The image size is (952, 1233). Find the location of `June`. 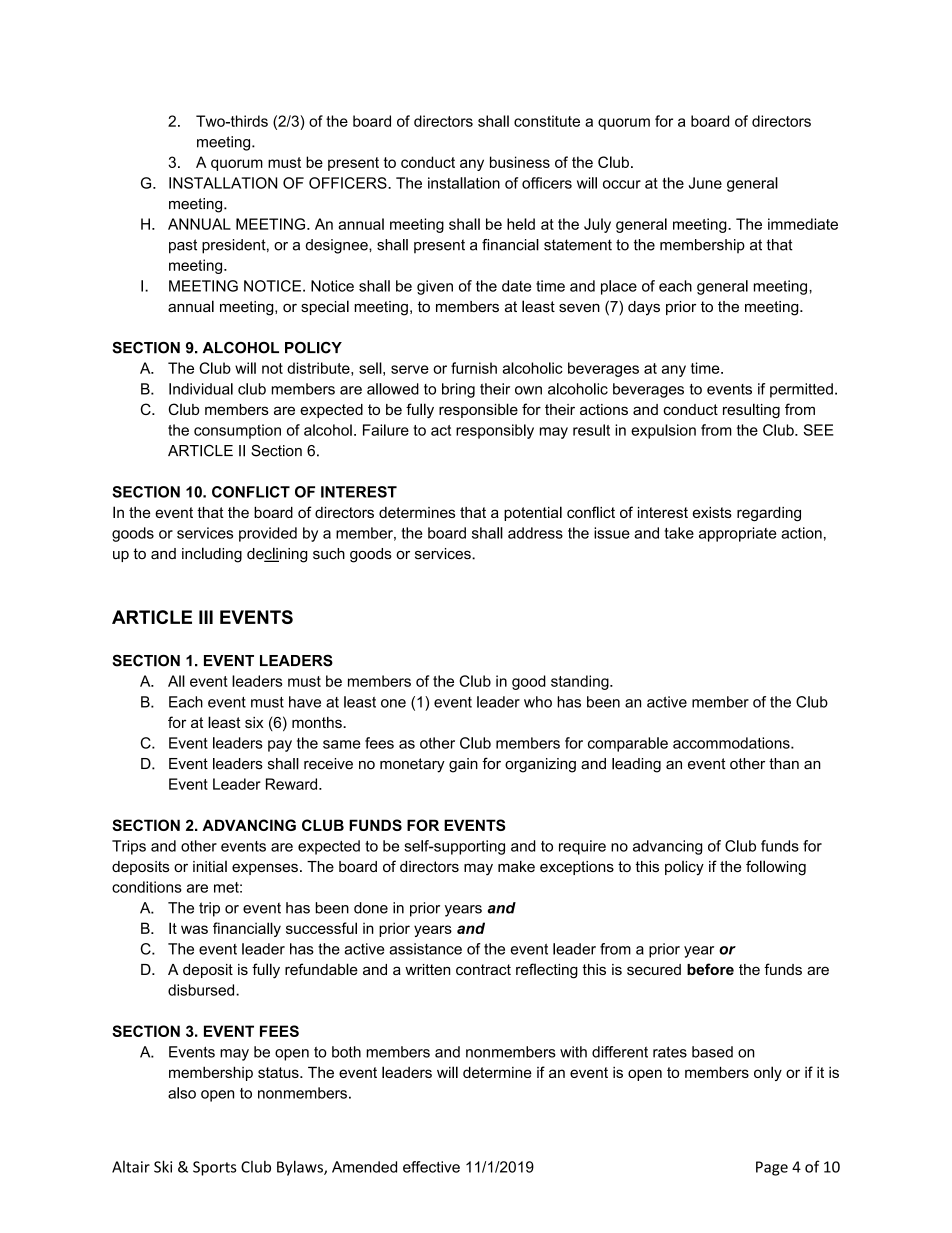

June is located at coordinates (705, 183).
